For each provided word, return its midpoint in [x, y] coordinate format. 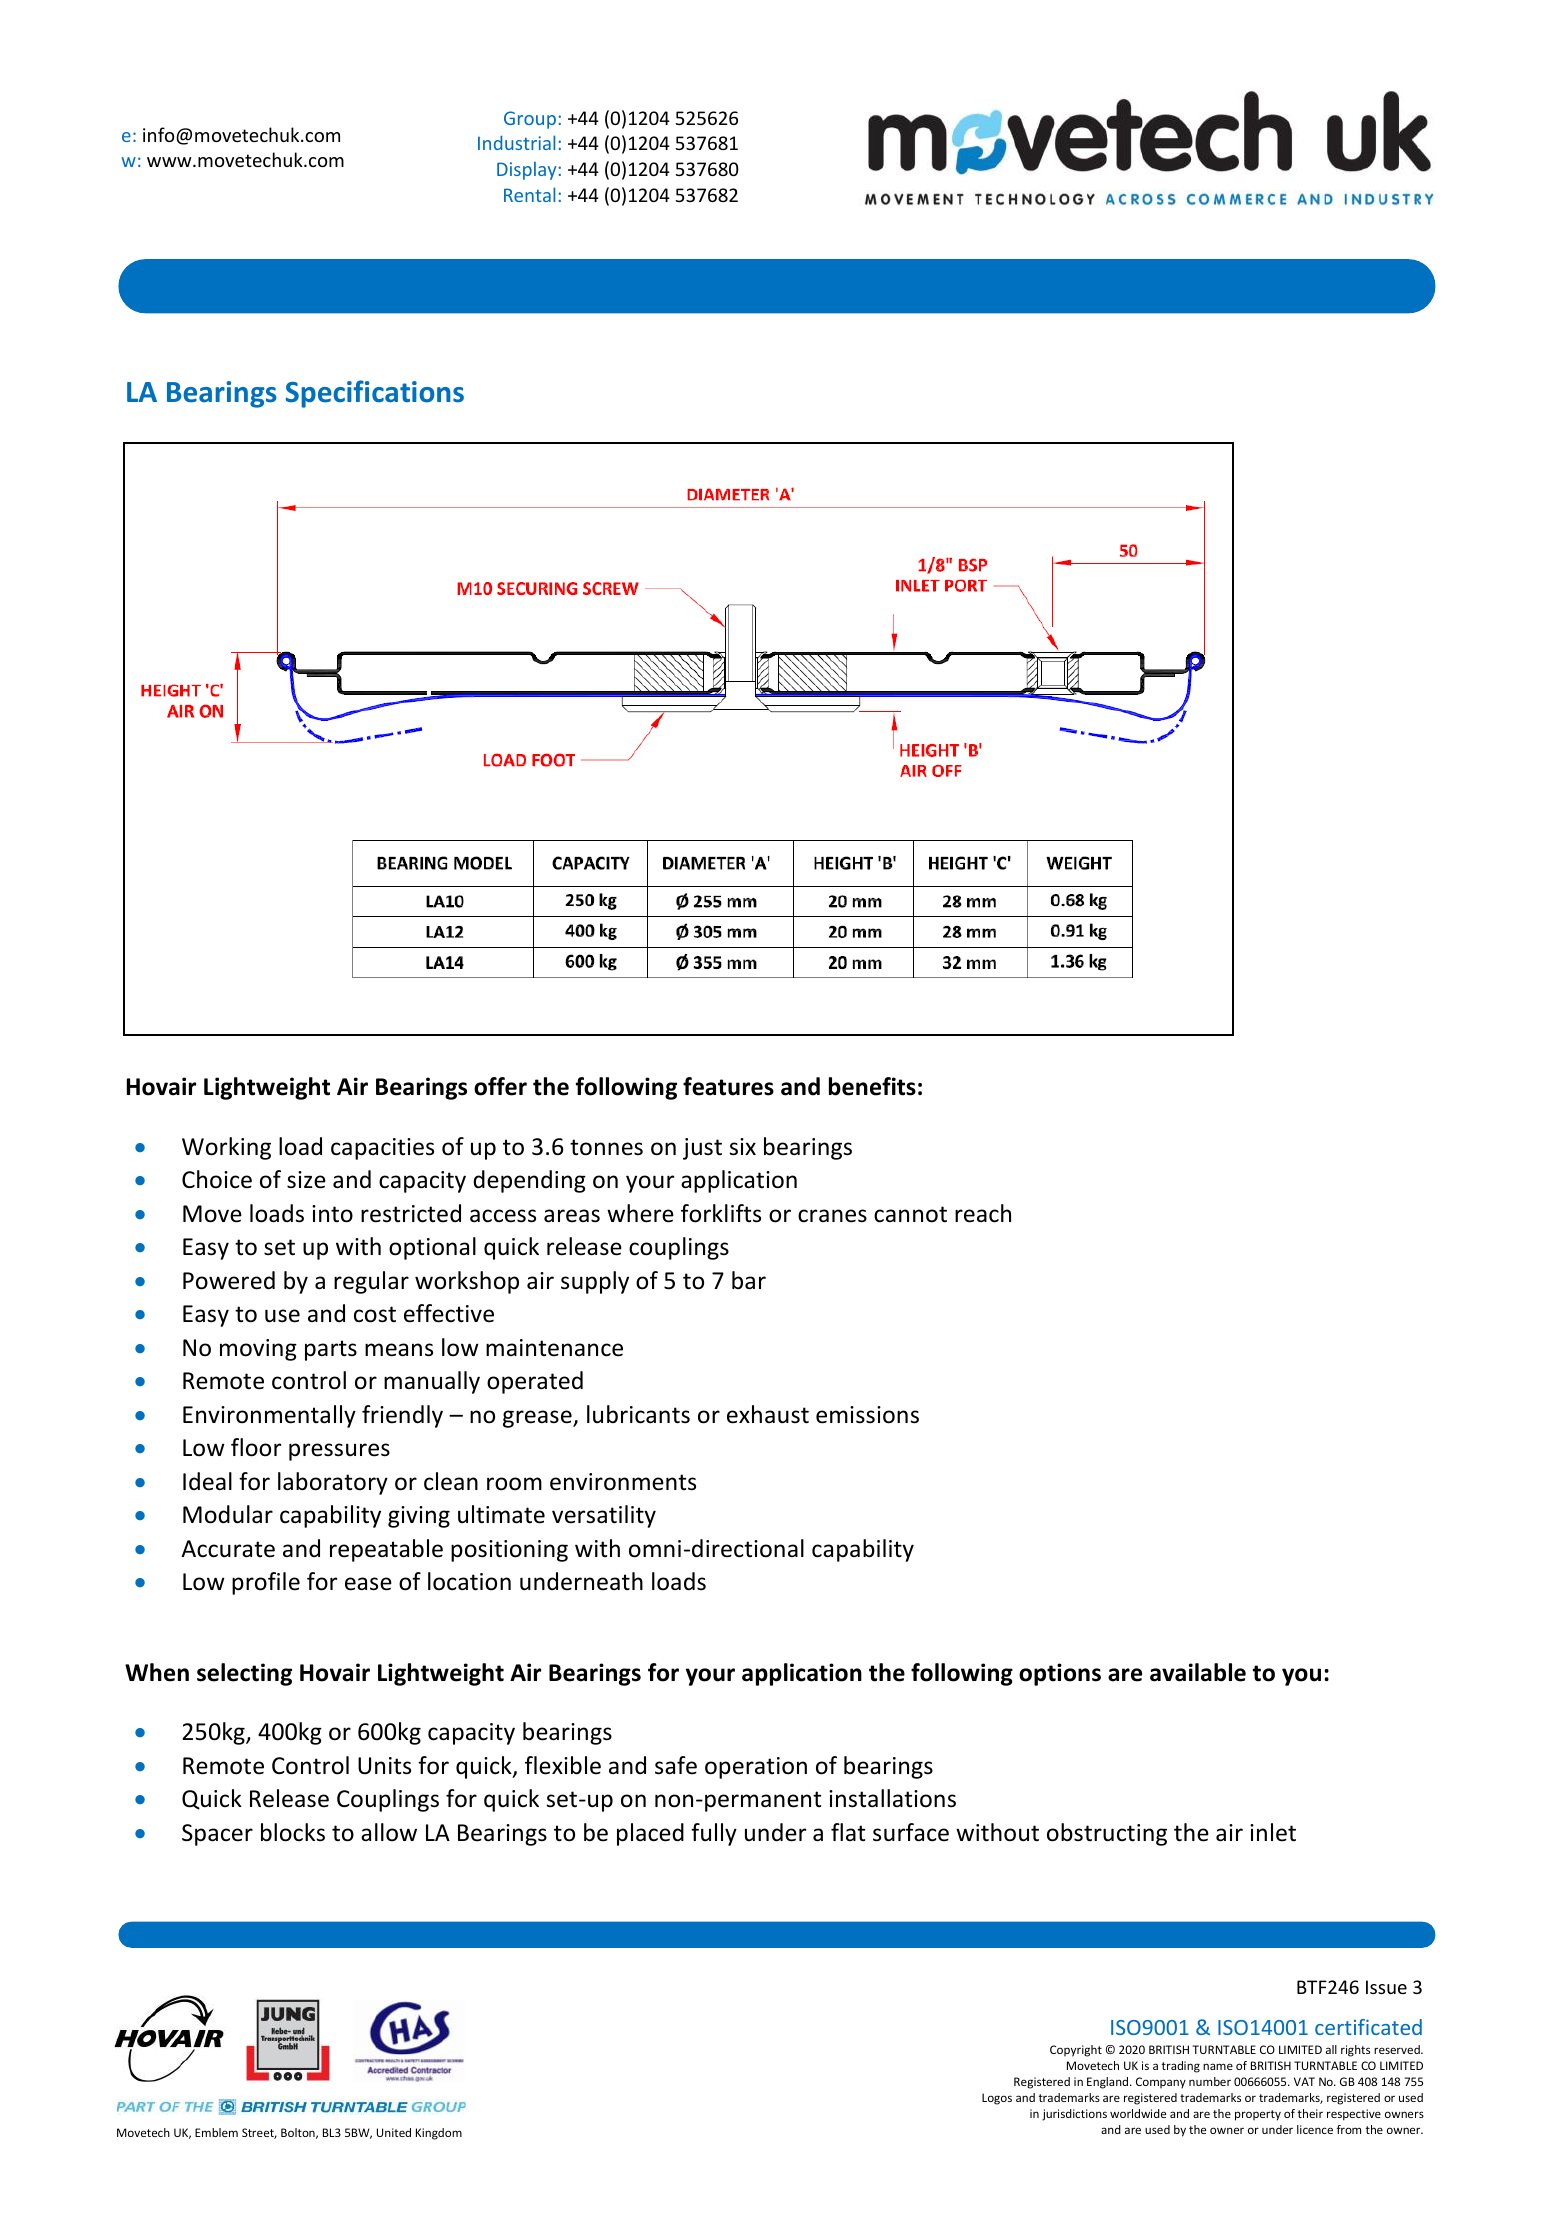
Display [526, 171]
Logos [997, 2099]
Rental [529, 194]
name [1218, 2066]
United [394, 2132]
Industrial [516, 142]
